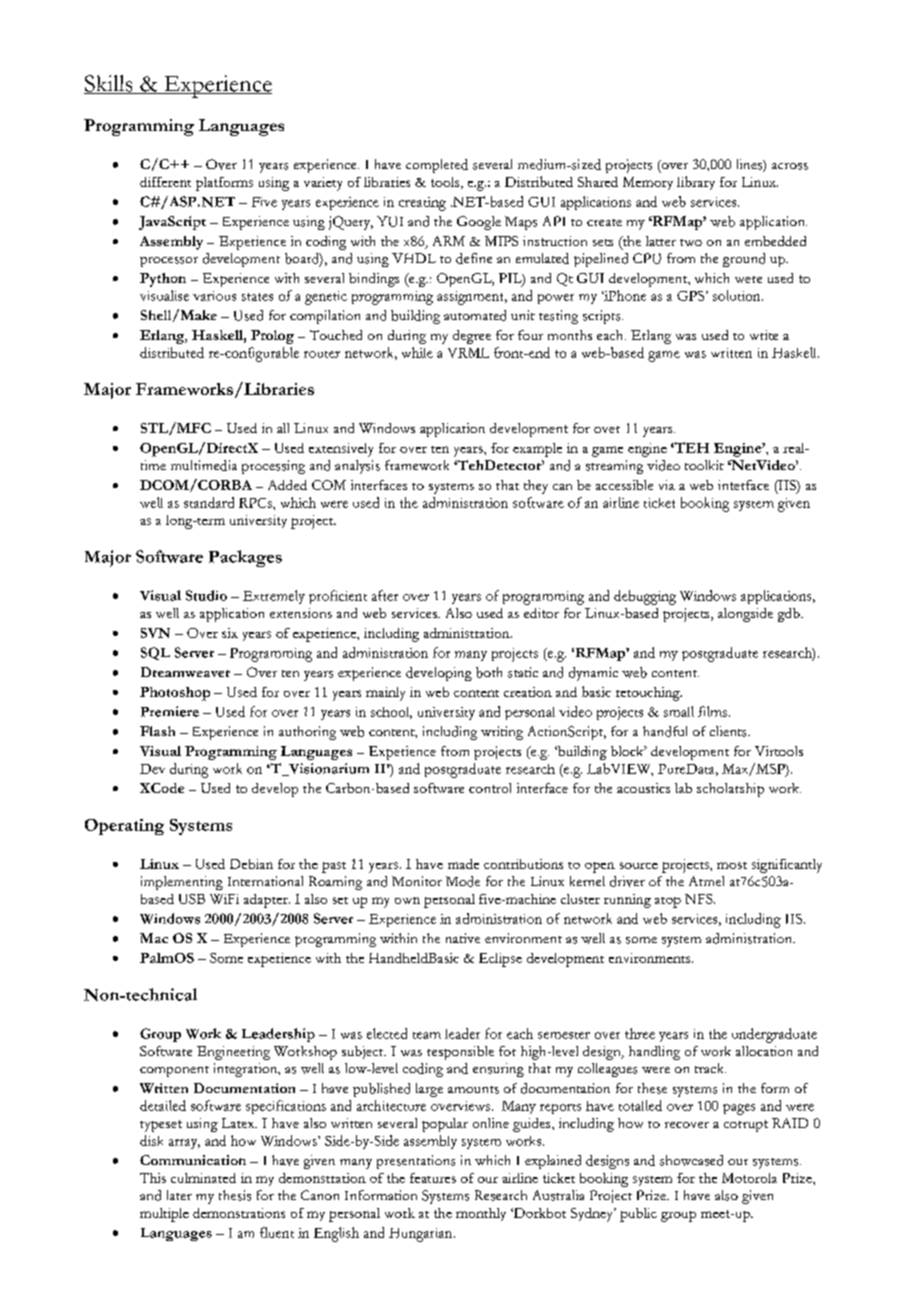 This screenshot has height=1308, width=924. Describe the element at coordinates (749, 1178) in the screenshot. I see `Motorola` at that location.
